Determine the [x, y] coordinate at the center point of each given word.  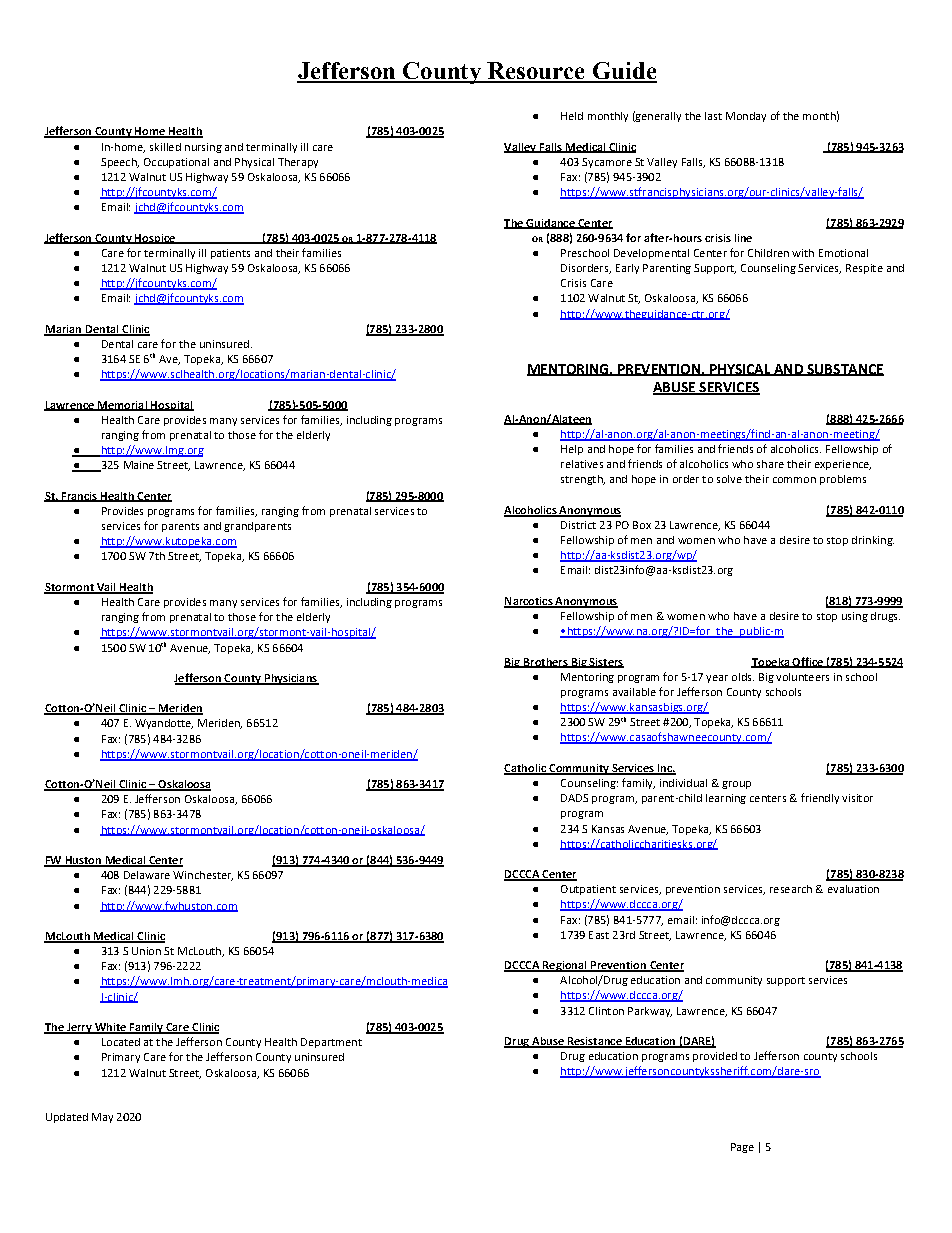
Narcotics [529, 602]
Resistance [594, 1042]
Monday [746, 117]
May [102, 1118]
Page [742, 1148]
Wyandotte [164, 724]
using [855, 617]
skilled [165, 147]
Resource [536, 72]
